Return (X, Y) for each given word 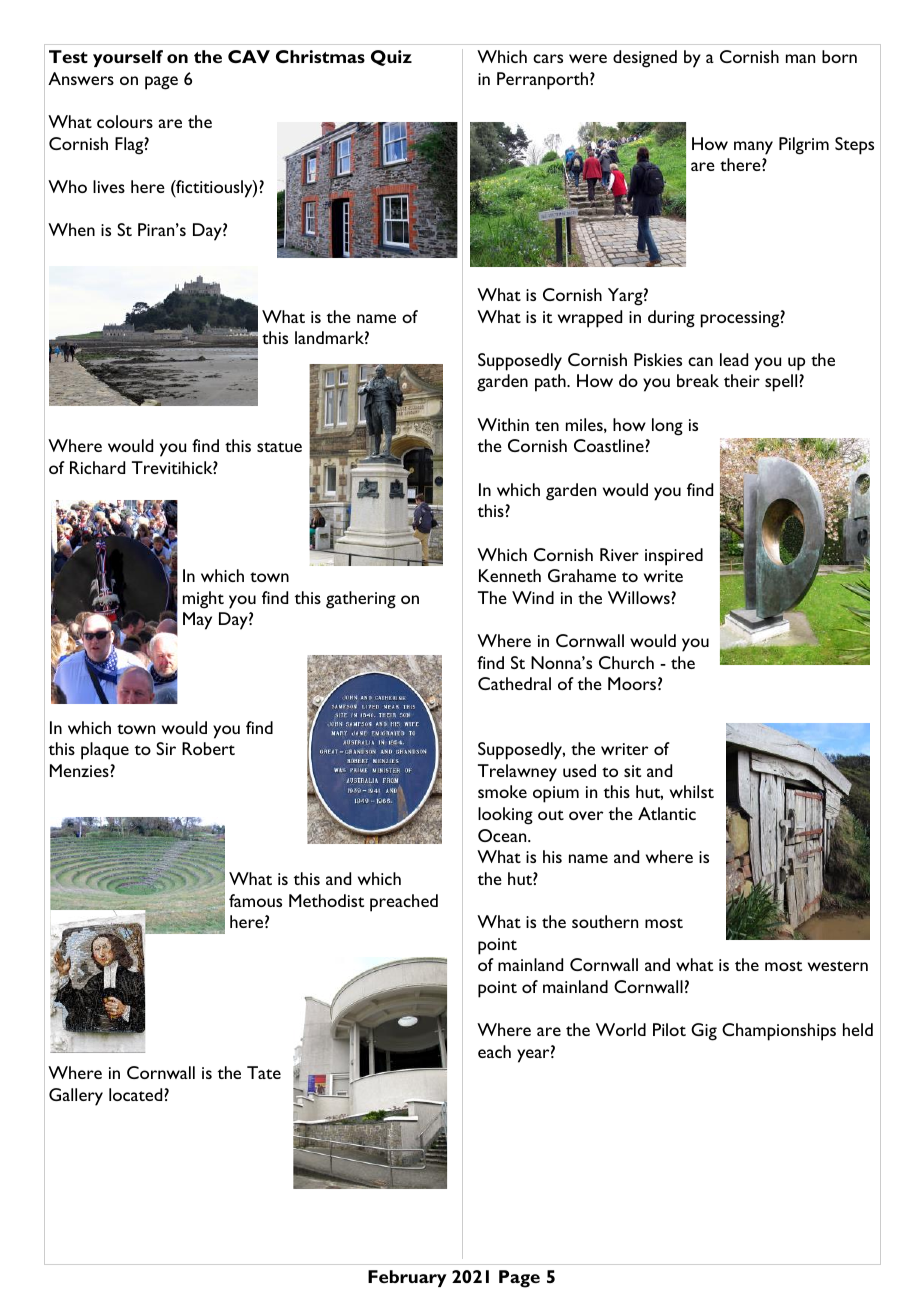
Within (503, 424)
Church (626, 662)
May (197, 621)
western (838, 966)
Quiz (391, 58)
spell (781, 383)
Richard (97, 467)
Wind (533, 597)
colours (125, 121)
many (753, 148)
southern (605, 921)
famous (255, 900)
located (135, 1094)
